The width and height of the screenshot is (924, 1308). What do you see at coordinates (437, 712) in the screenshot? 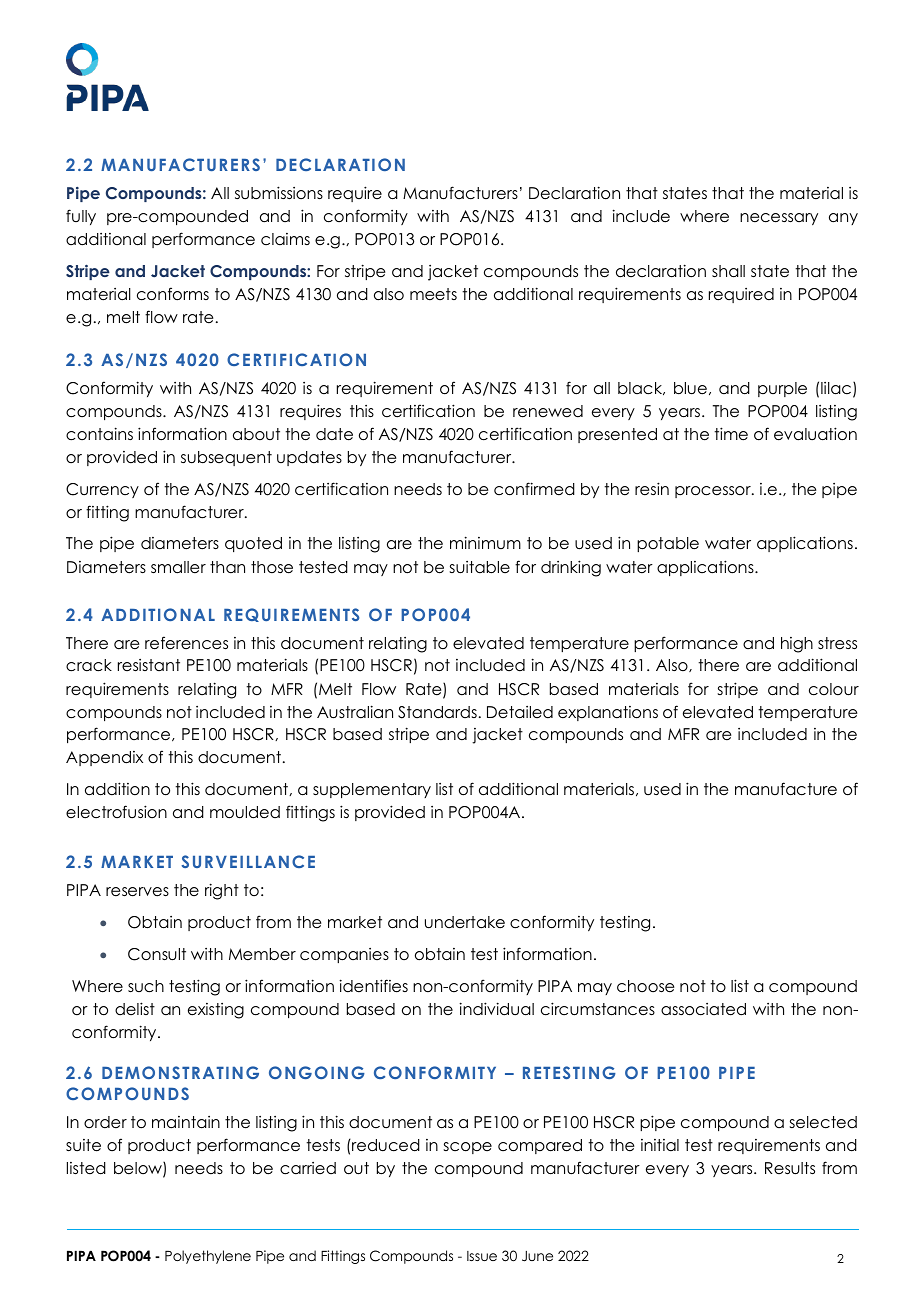
I see `Standards` at bounding box center [437, 712].
